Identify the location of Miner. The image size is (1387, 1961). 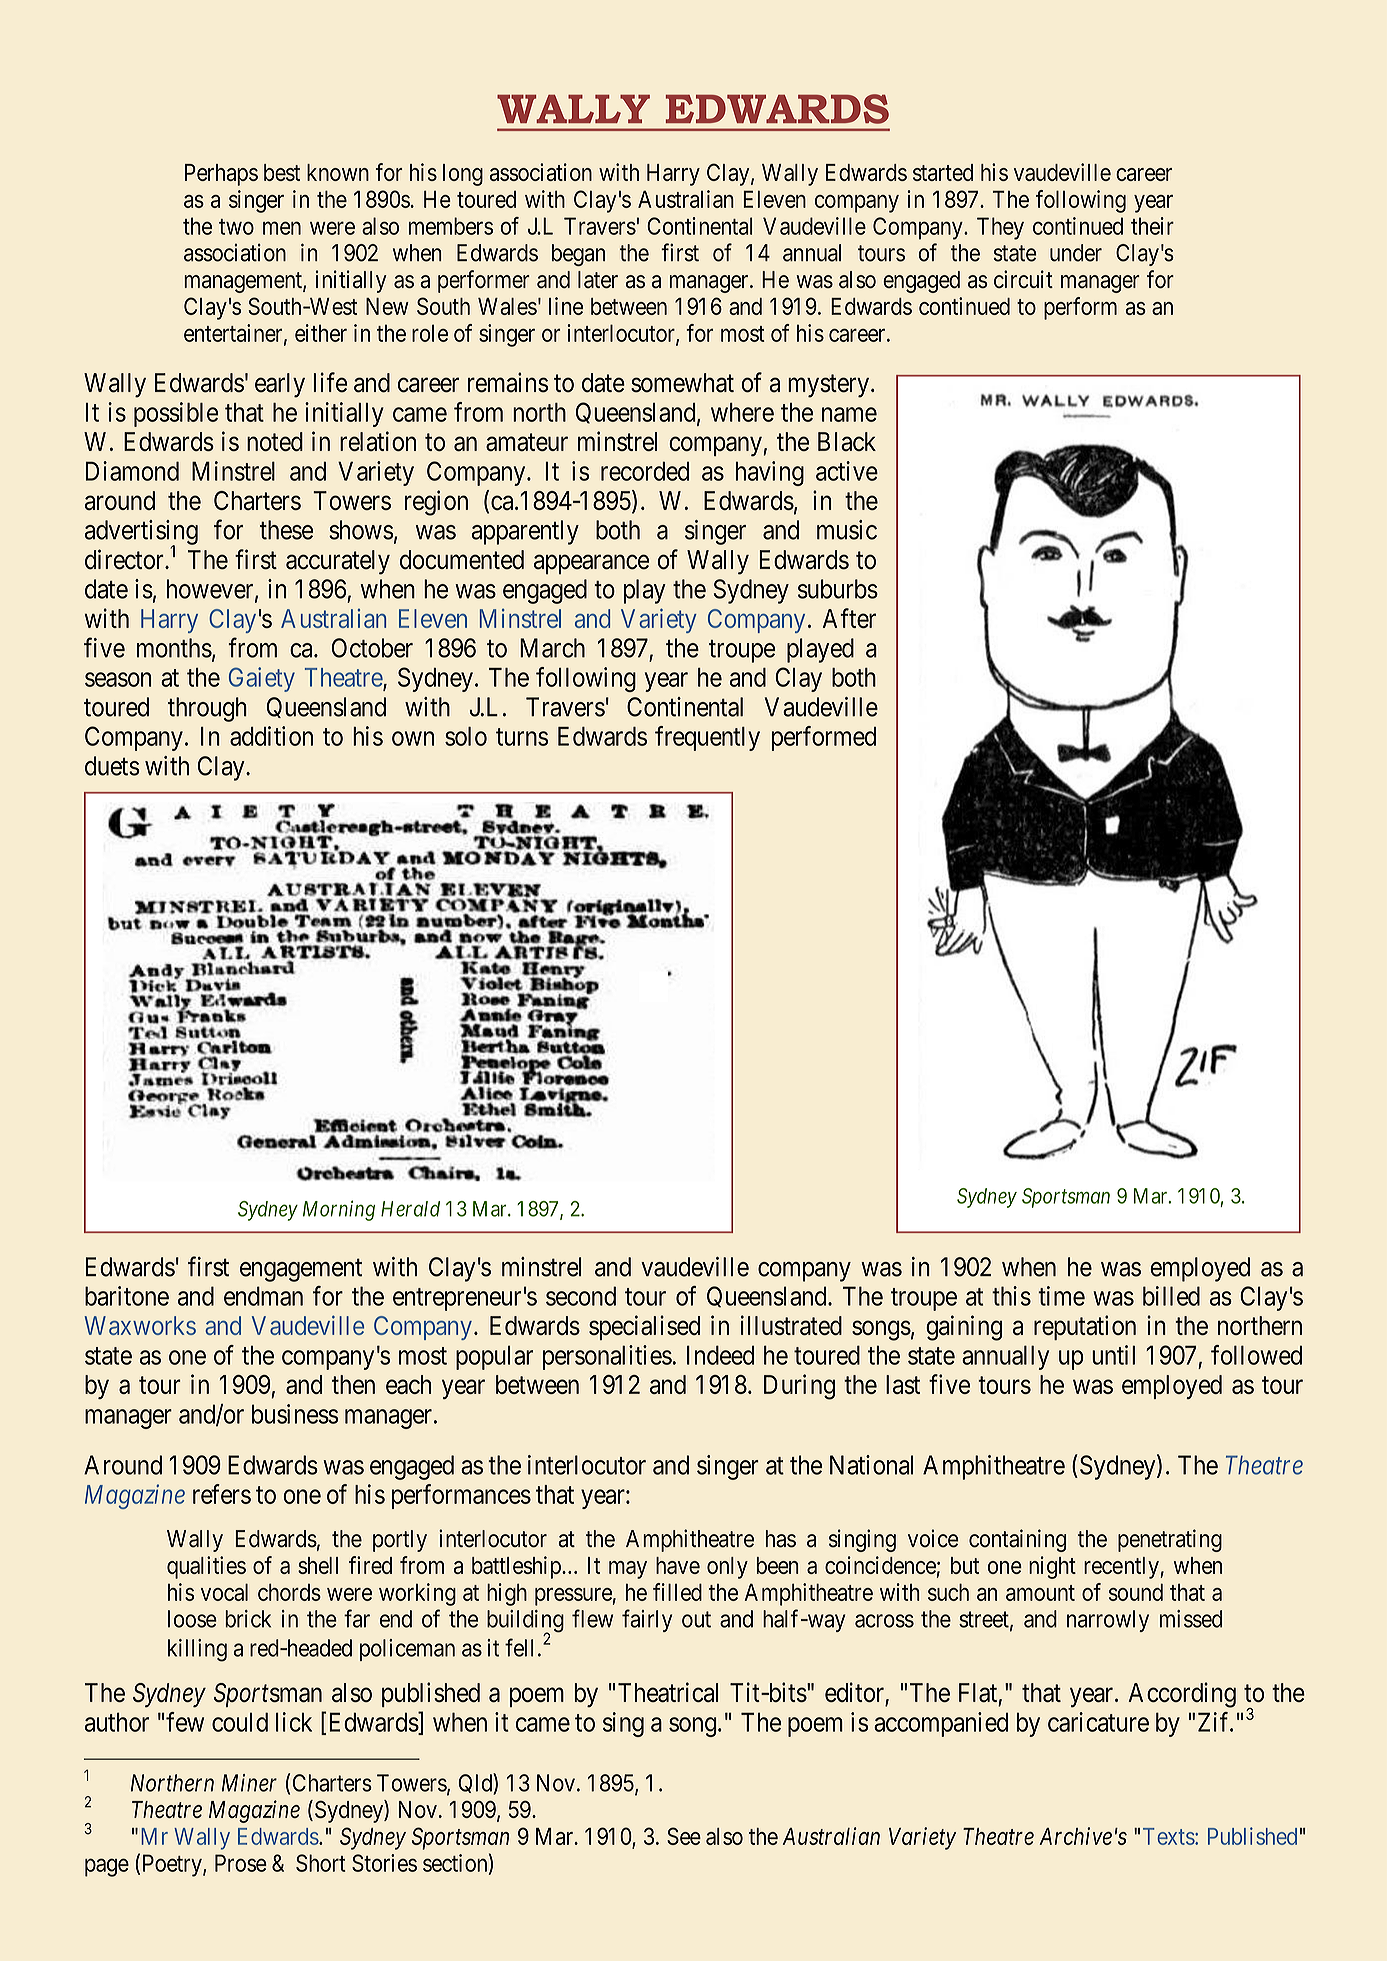
(249, 1783).
